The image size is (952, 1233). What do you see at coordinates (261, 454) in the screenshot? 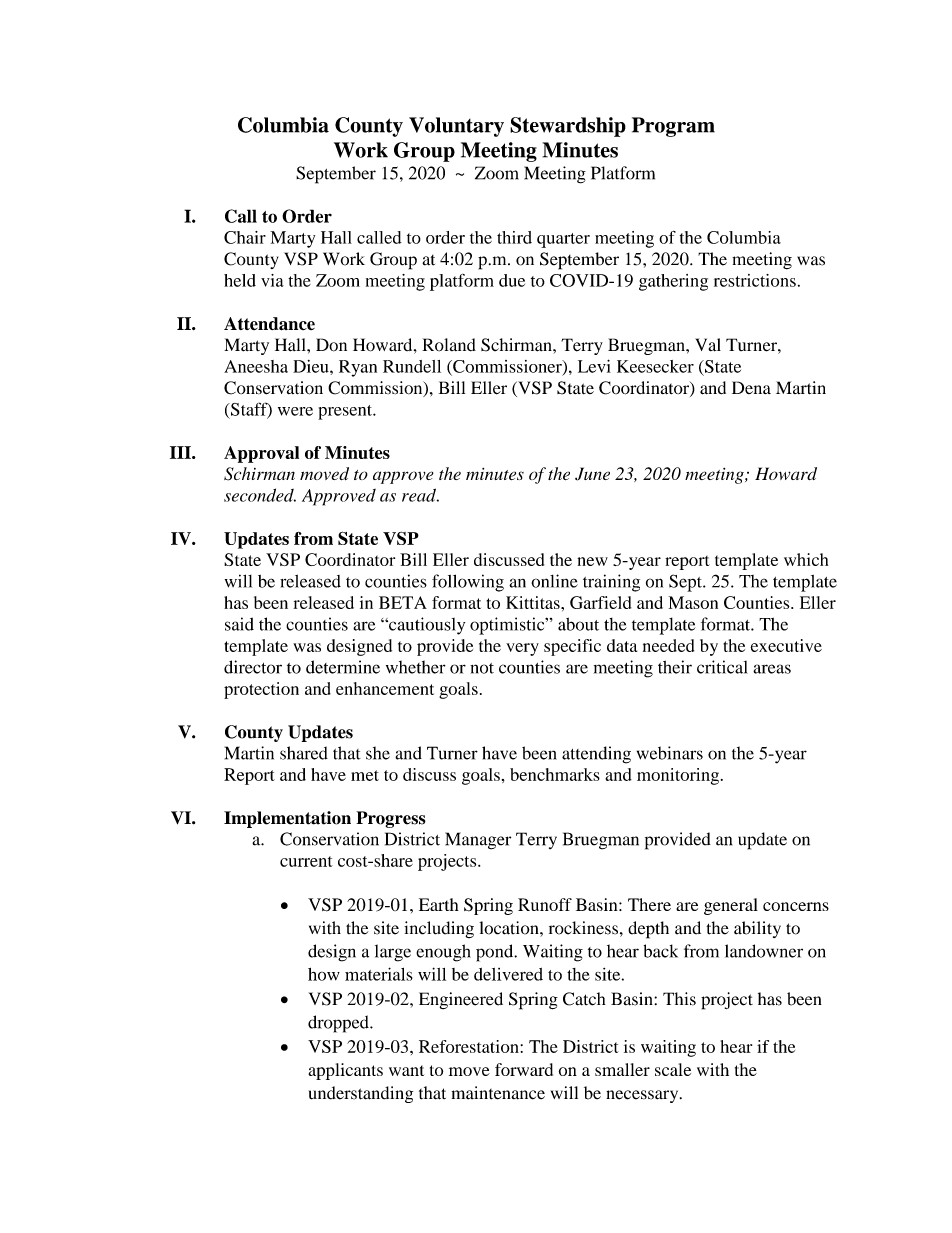
I see `Approval` at bounding box center [261, 454].
